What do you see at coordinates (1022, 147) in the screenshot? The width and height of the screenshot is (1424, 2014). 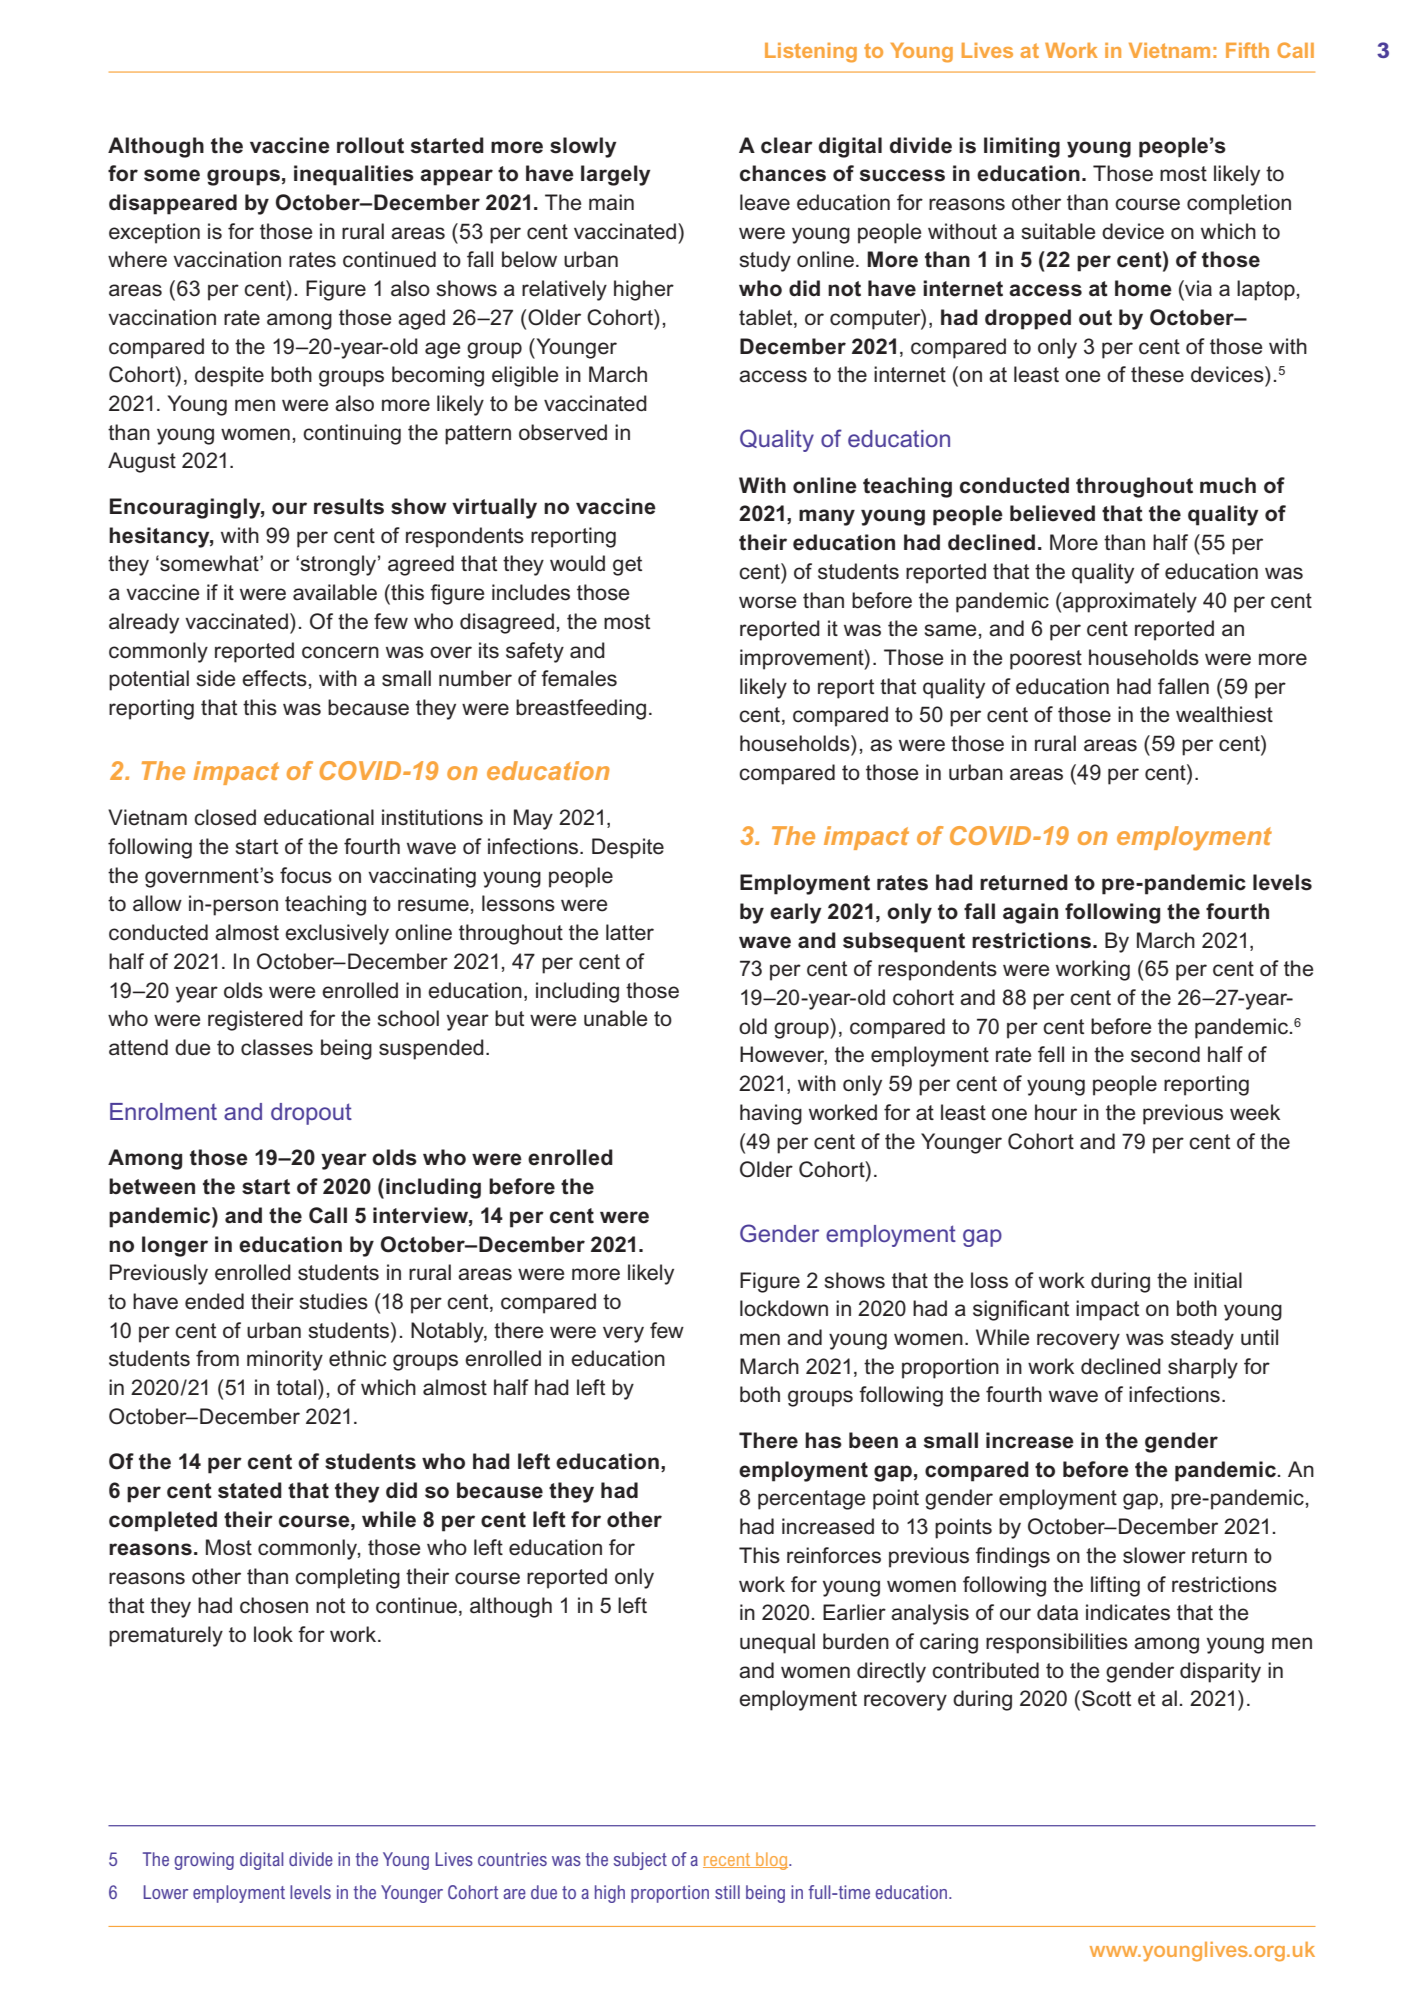 I see `limiting` at bounding box center [1022, 147].
